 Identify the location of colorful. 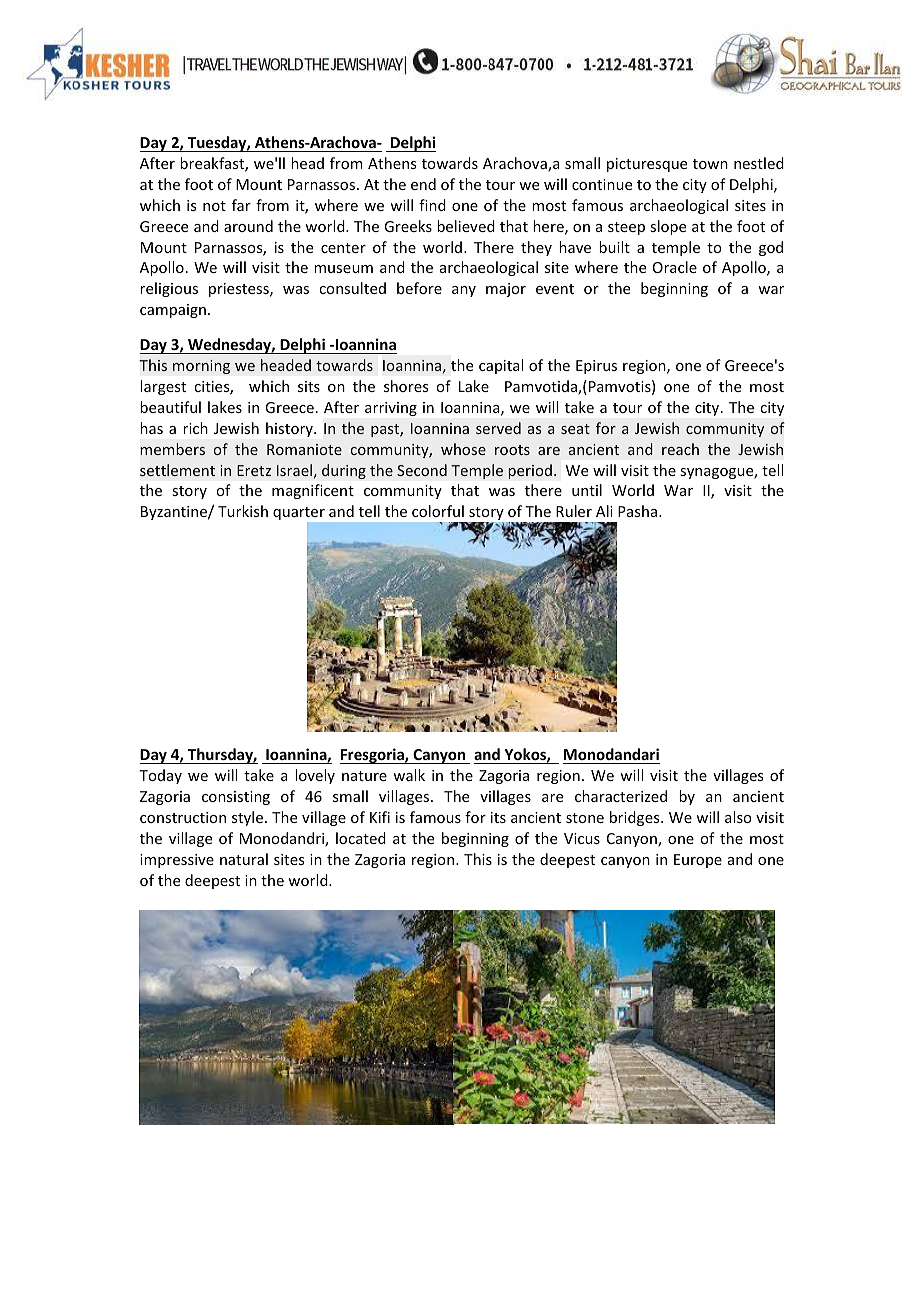
(438, 511).
